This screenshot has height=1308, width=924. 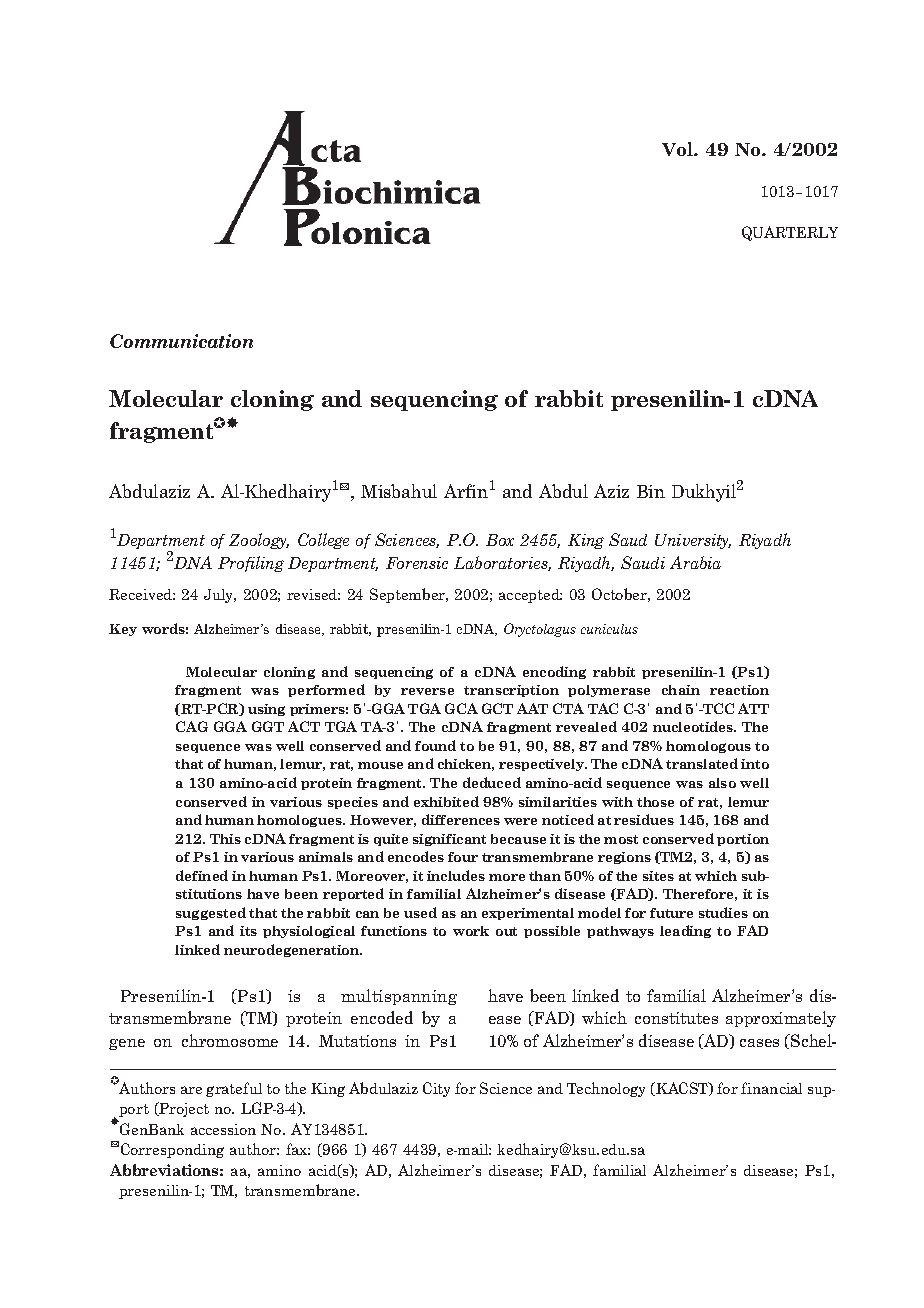 What do you see at coordinates (436, 1089) in the screenshot?
I see `City` at bounding box center [436, 1089].
